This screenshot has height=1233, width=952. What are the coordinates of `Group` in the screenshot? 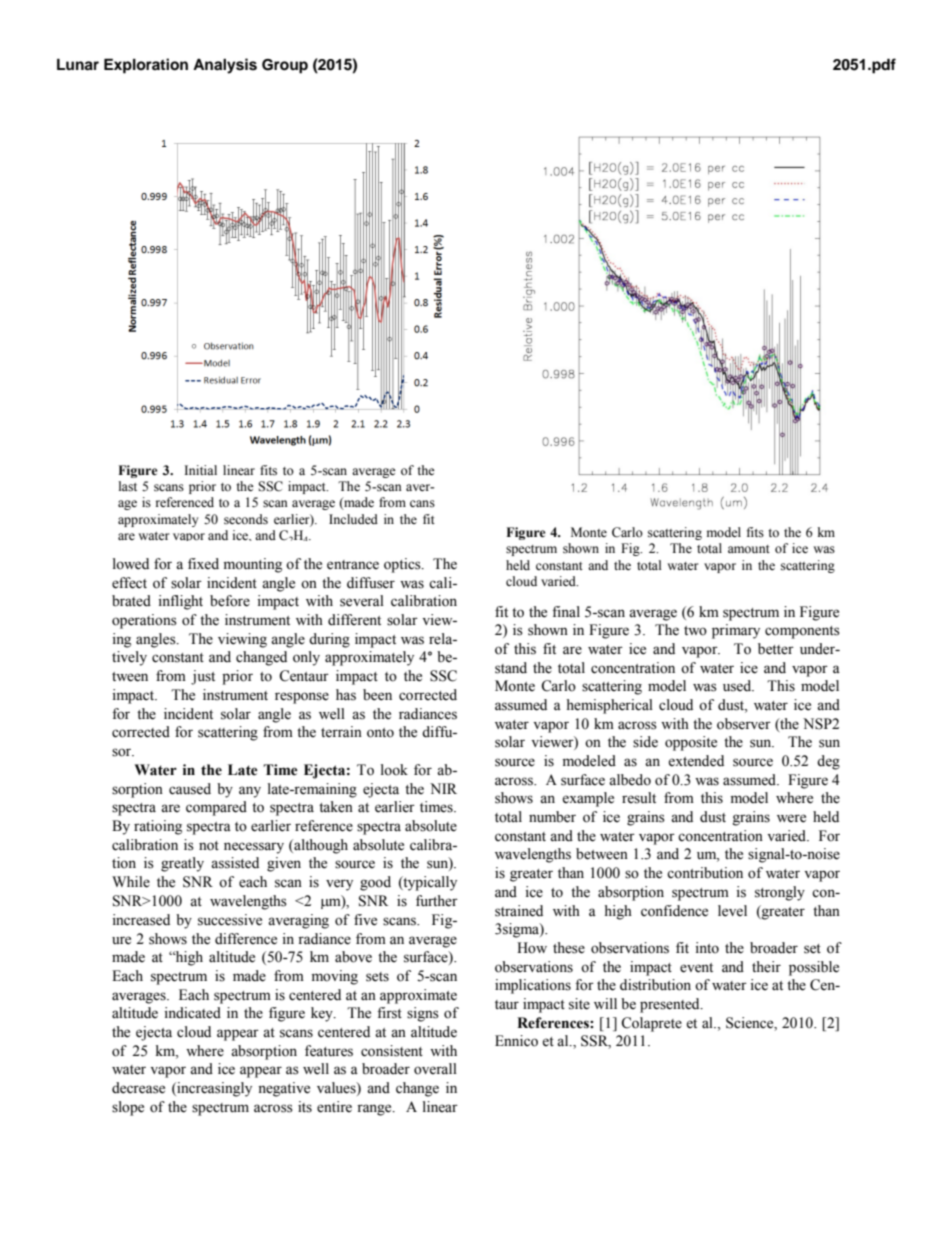 It's located at (285, 66).
